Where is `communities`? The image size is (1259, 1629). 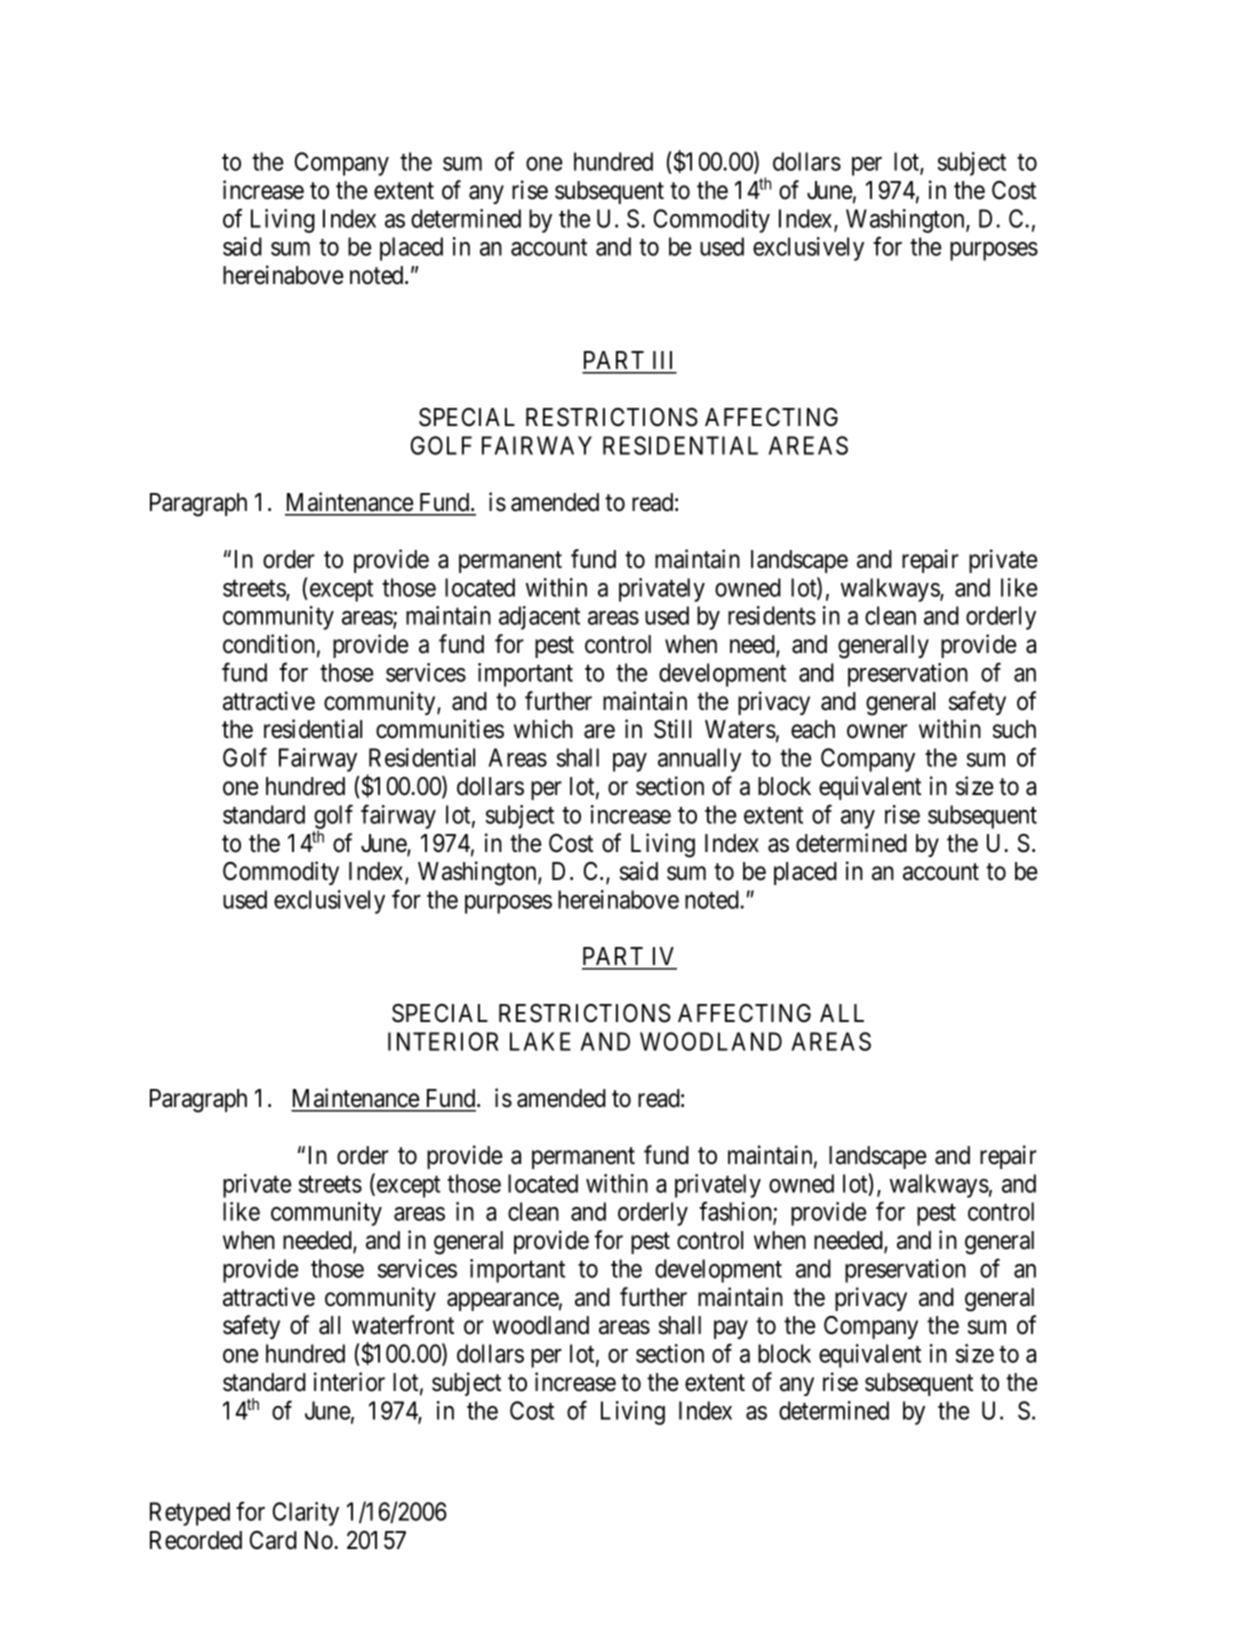 communities is located at coordinates (440, 729).
